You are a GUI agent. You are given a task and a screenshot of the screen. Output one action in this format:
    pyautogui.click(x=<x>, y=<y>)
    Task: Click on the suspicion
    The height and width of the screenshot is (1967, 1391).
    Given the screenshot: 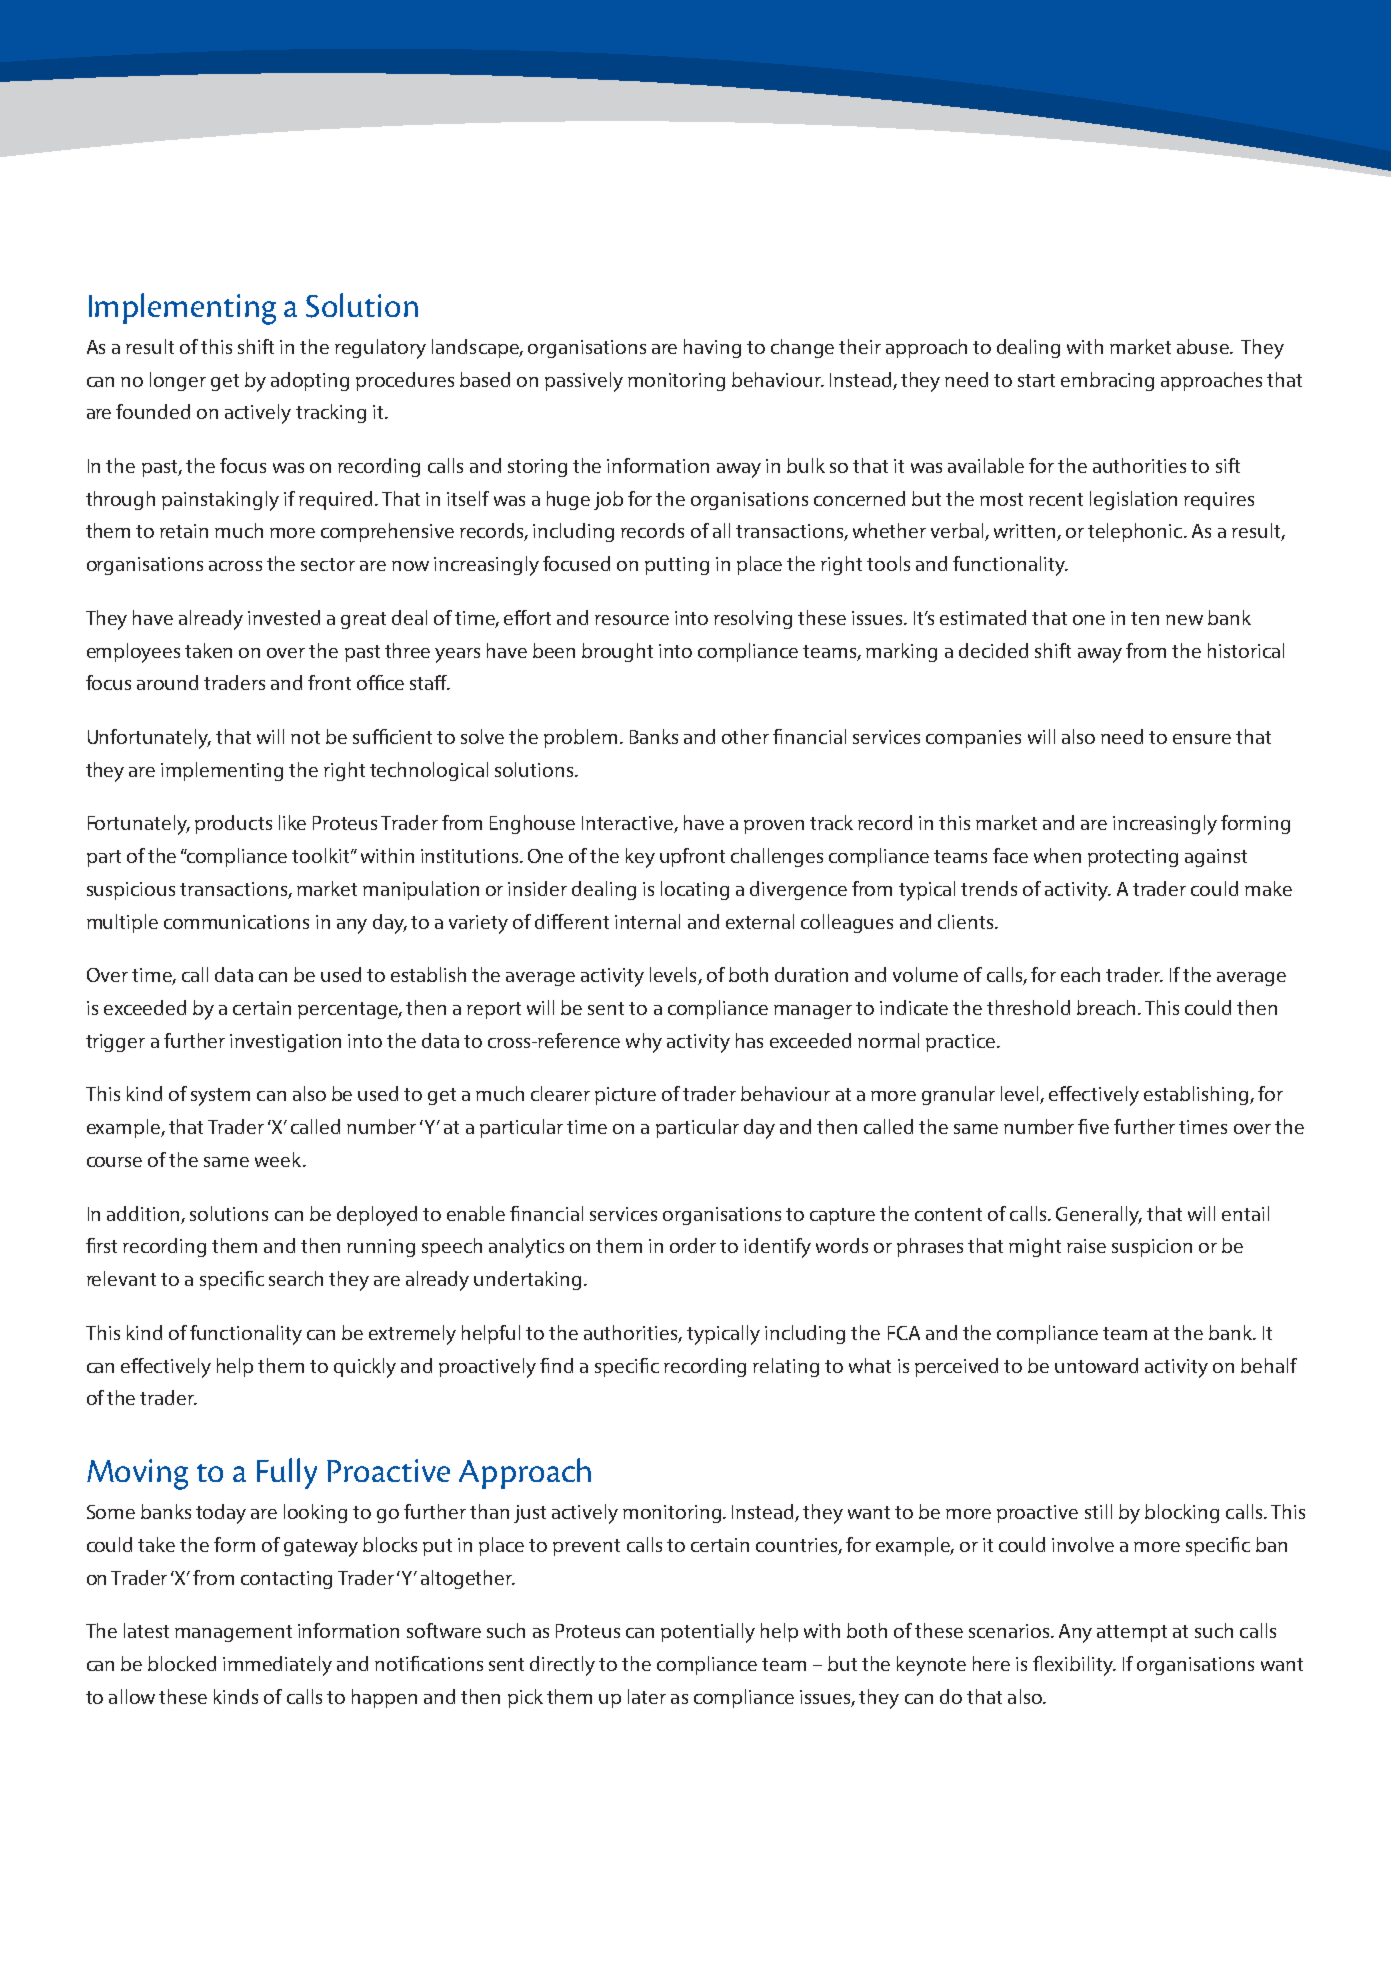 What is the action you would take?
    pyautogui.click(x=1152, y=1248)
